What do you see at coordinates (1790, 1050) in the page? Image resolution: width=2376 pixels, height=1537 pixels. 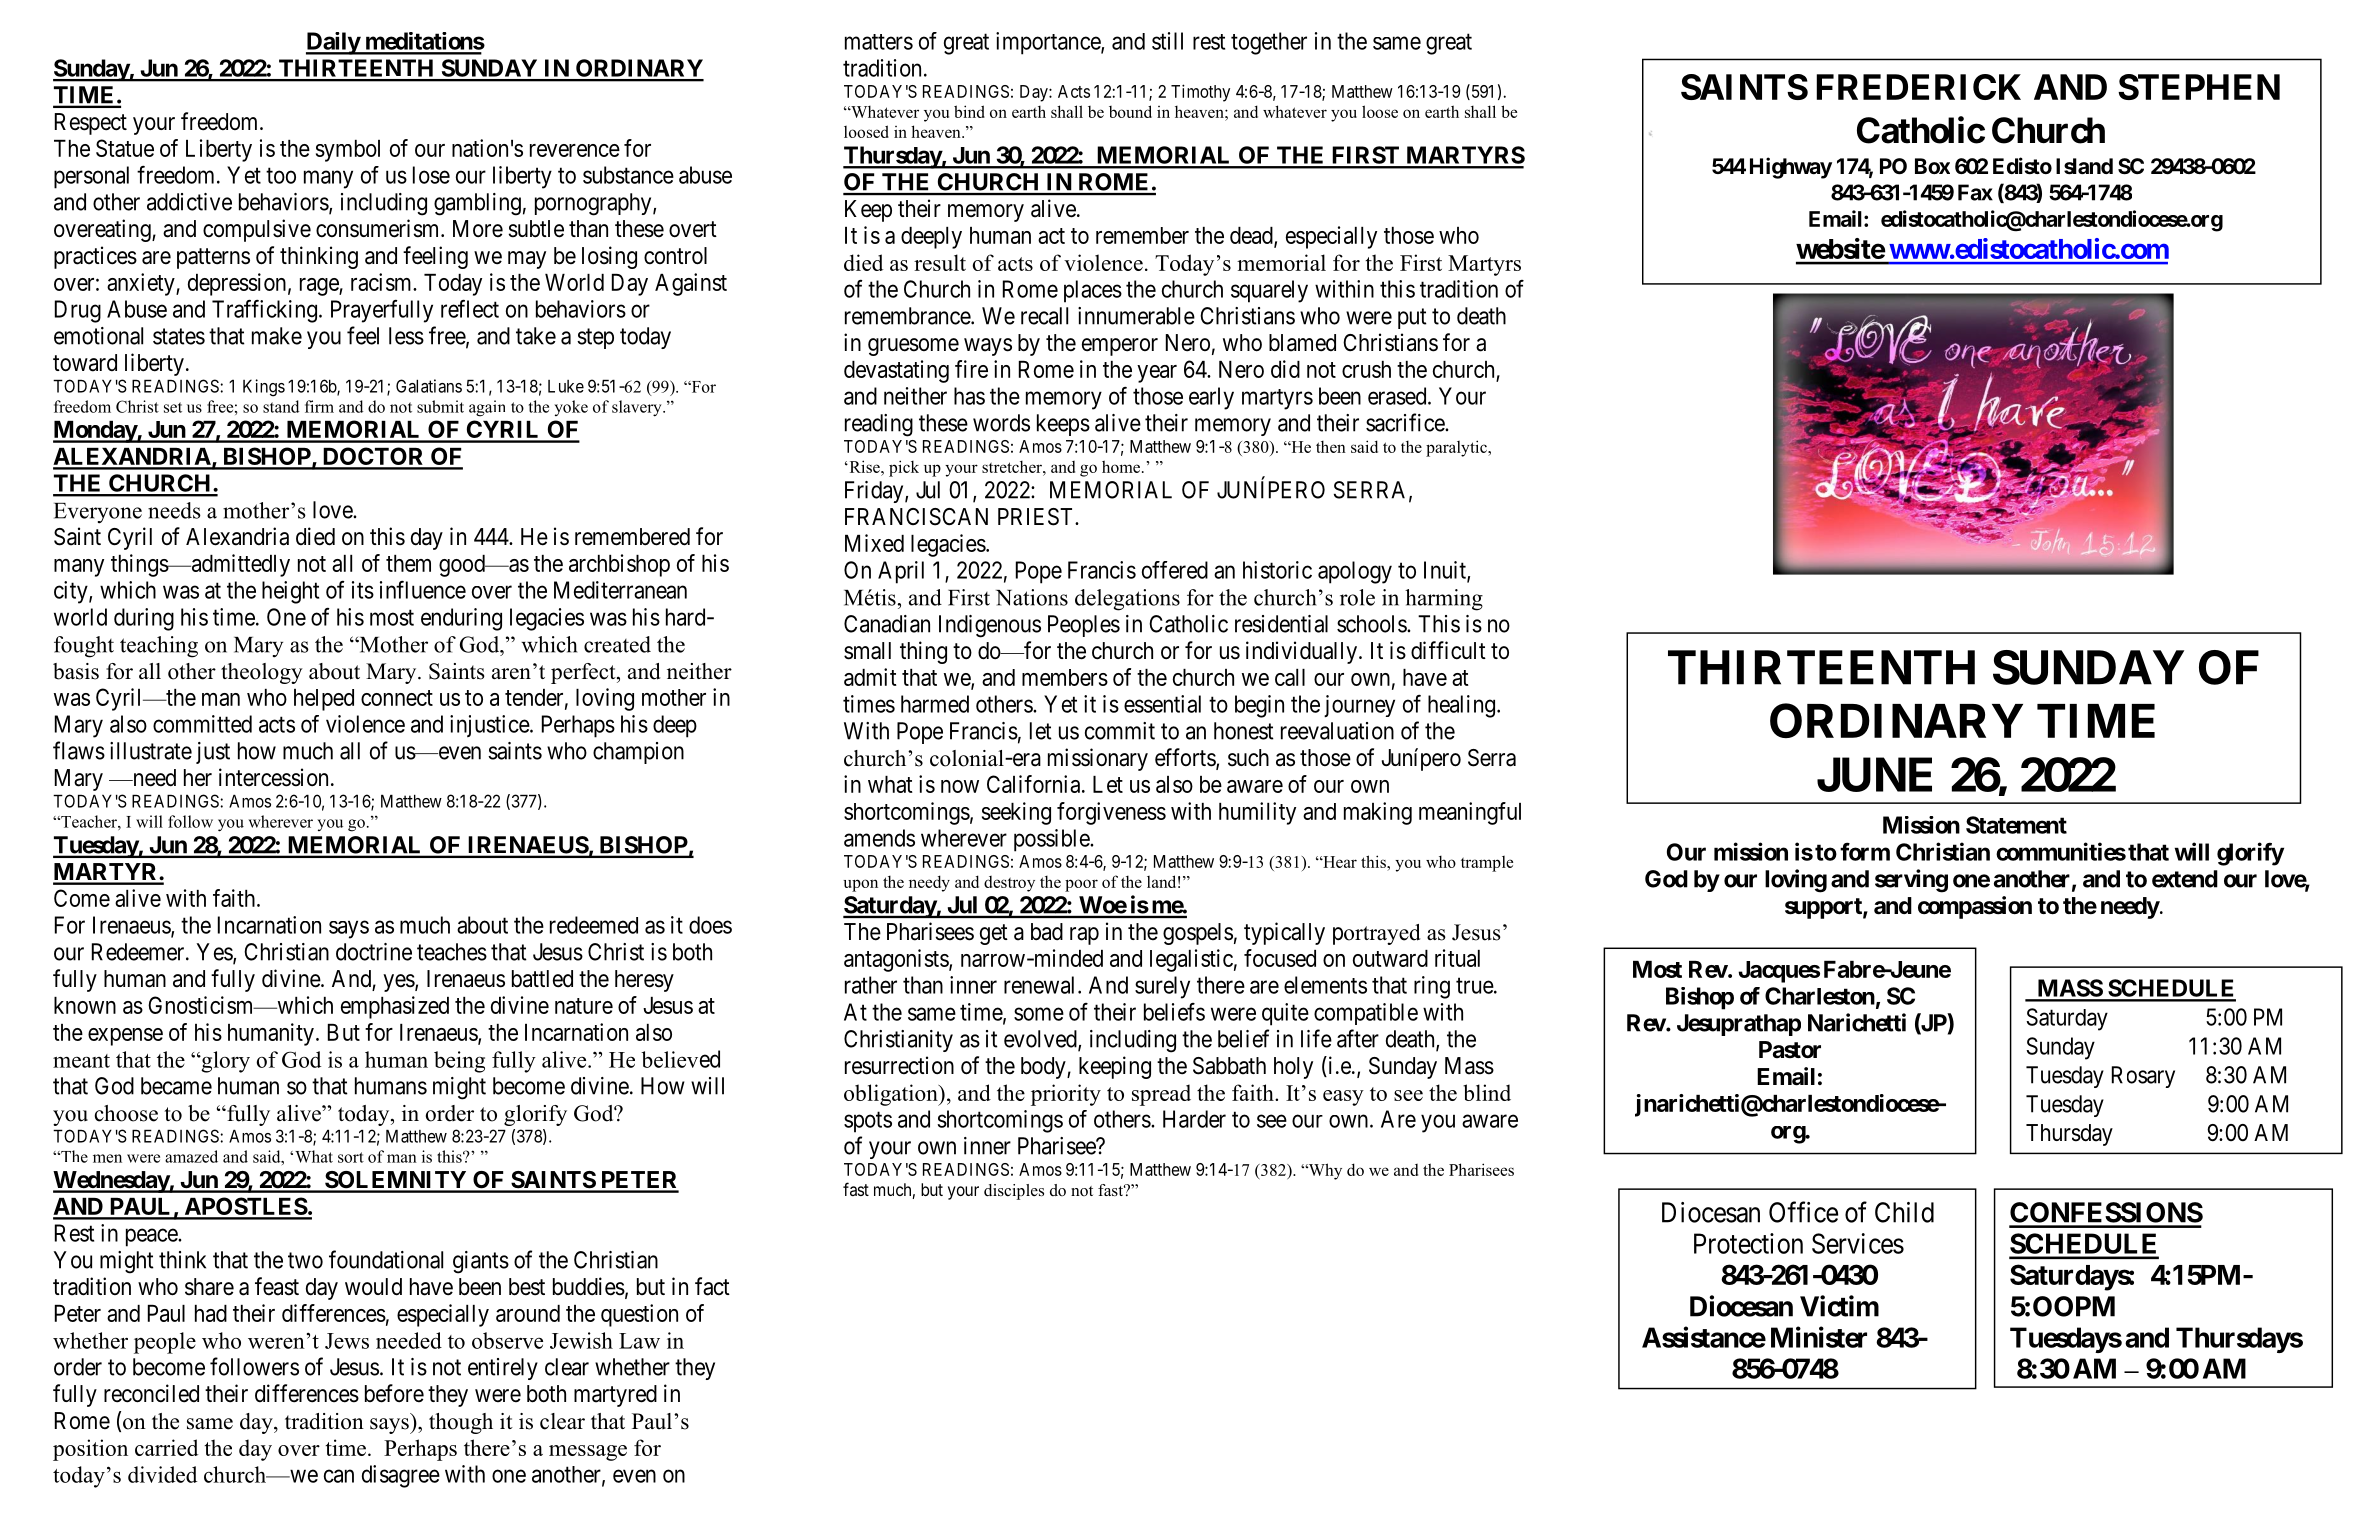 I see `Pastor` at bounding box center [1790, 1050].
